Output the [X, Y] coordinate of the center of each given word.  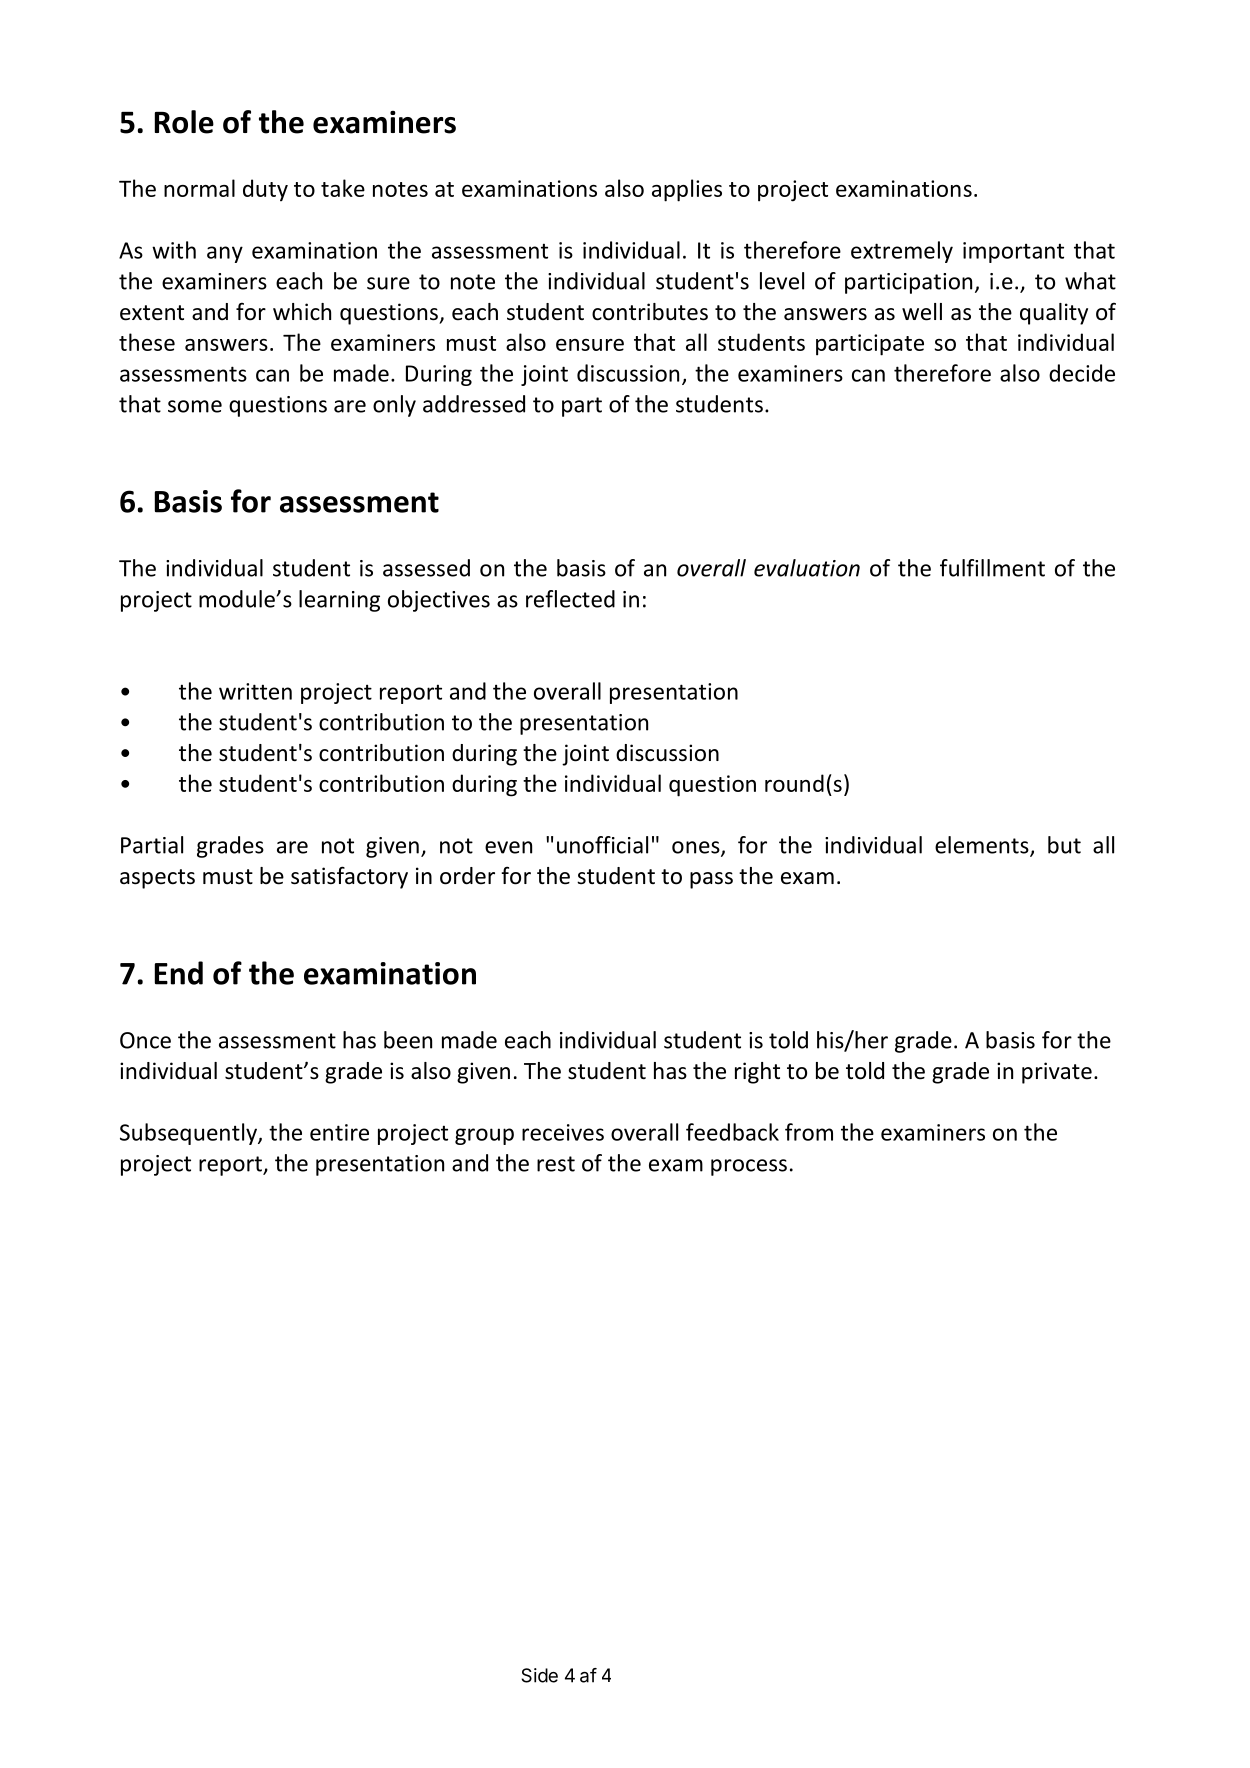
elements [983, 846]
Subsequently [189, 1134]
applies [687, 190]
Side [539, 1675]
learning [339, 601]
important [1013, 252]
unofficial [602, 845]
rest [556, 1164]
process [749, 1167]
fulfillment [992, 568]
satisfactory [349, 877]
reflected [570, 599]
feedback [732, 1132]
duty [265, 190]
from [809, 1132]
